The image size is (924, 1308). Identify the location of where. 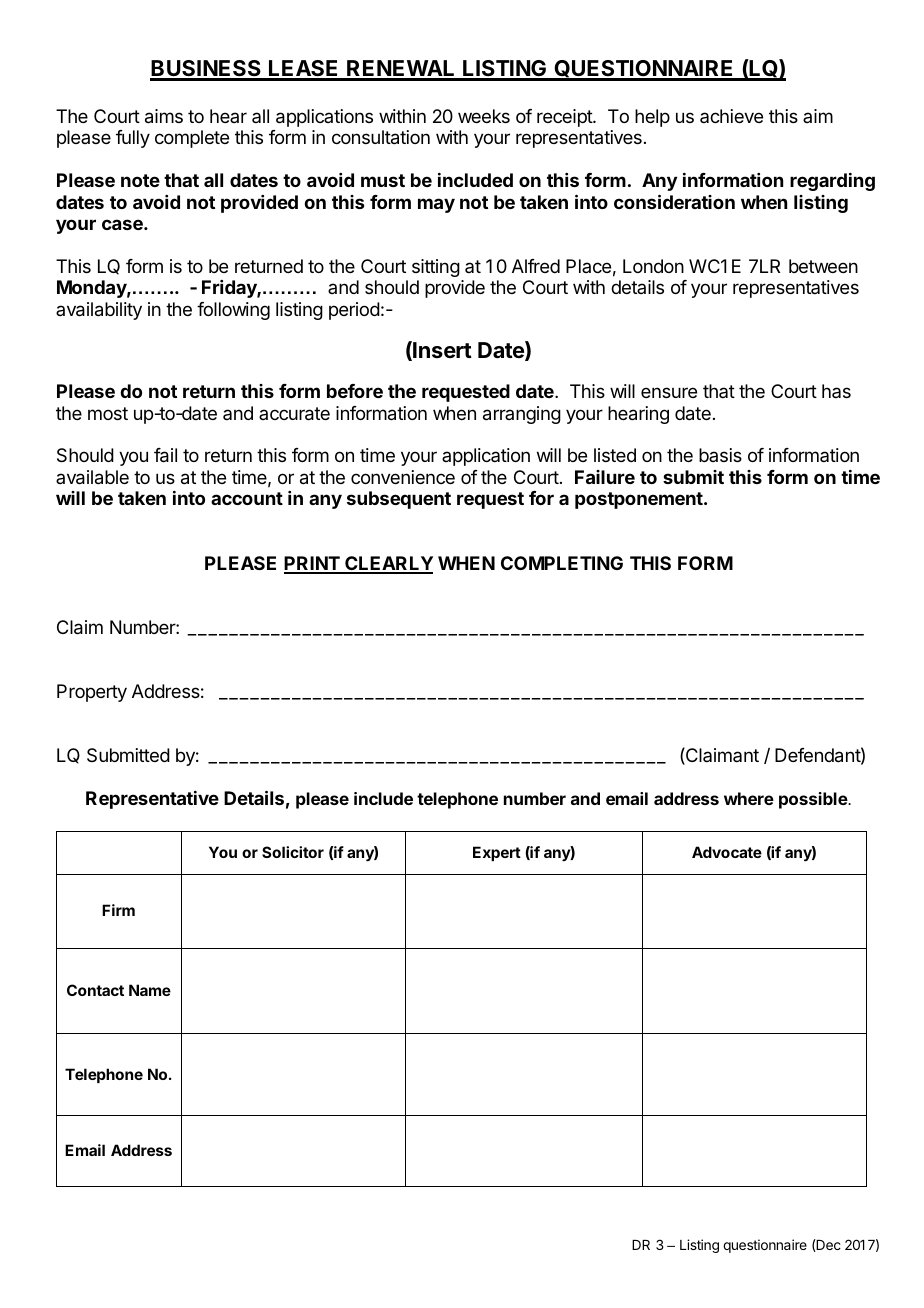
(749, 798).
